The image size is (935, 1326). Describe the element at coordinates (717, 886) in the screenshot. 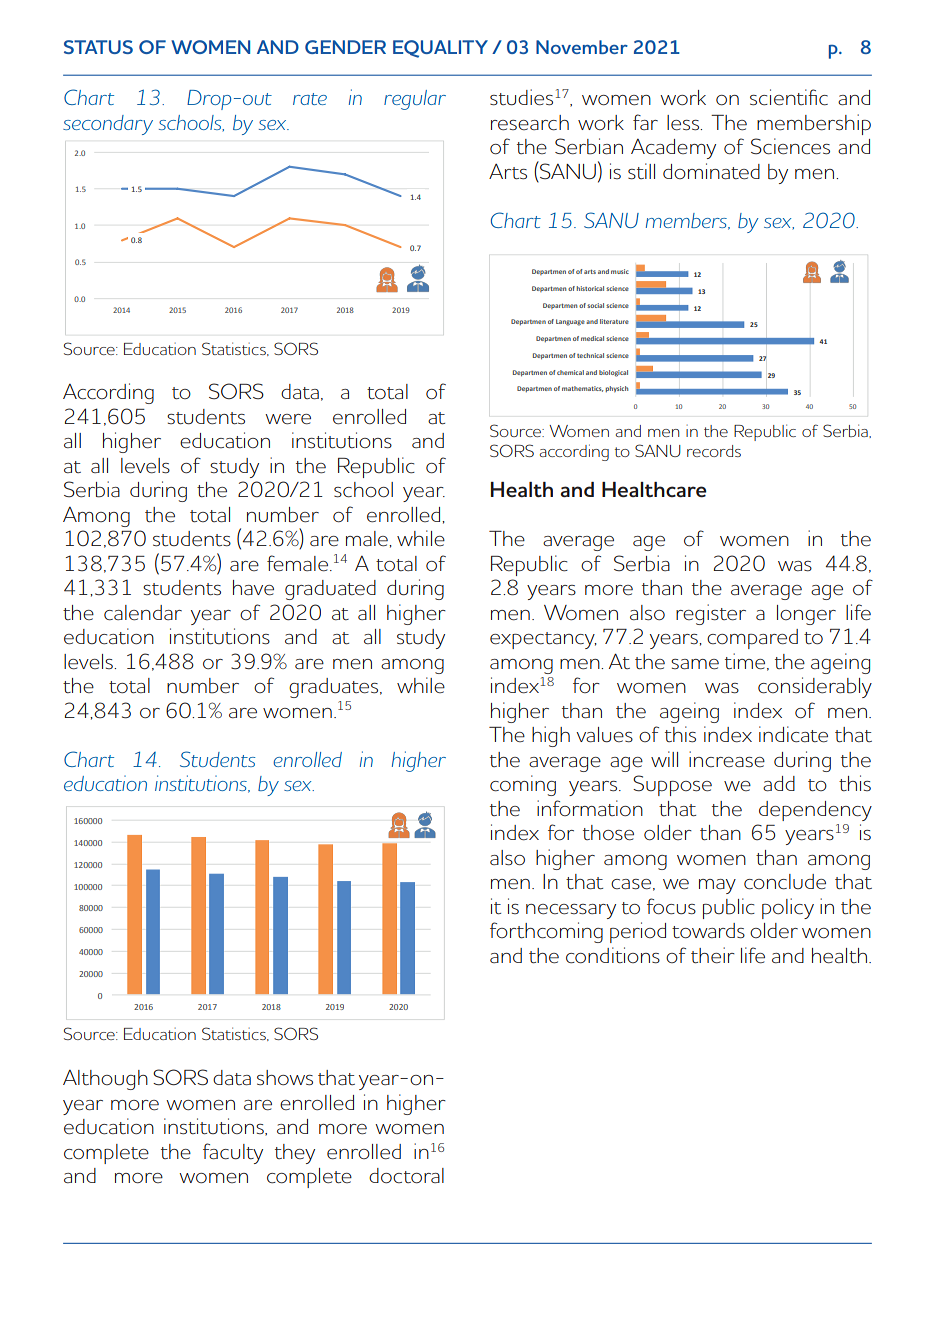

I see `may` at that location.
